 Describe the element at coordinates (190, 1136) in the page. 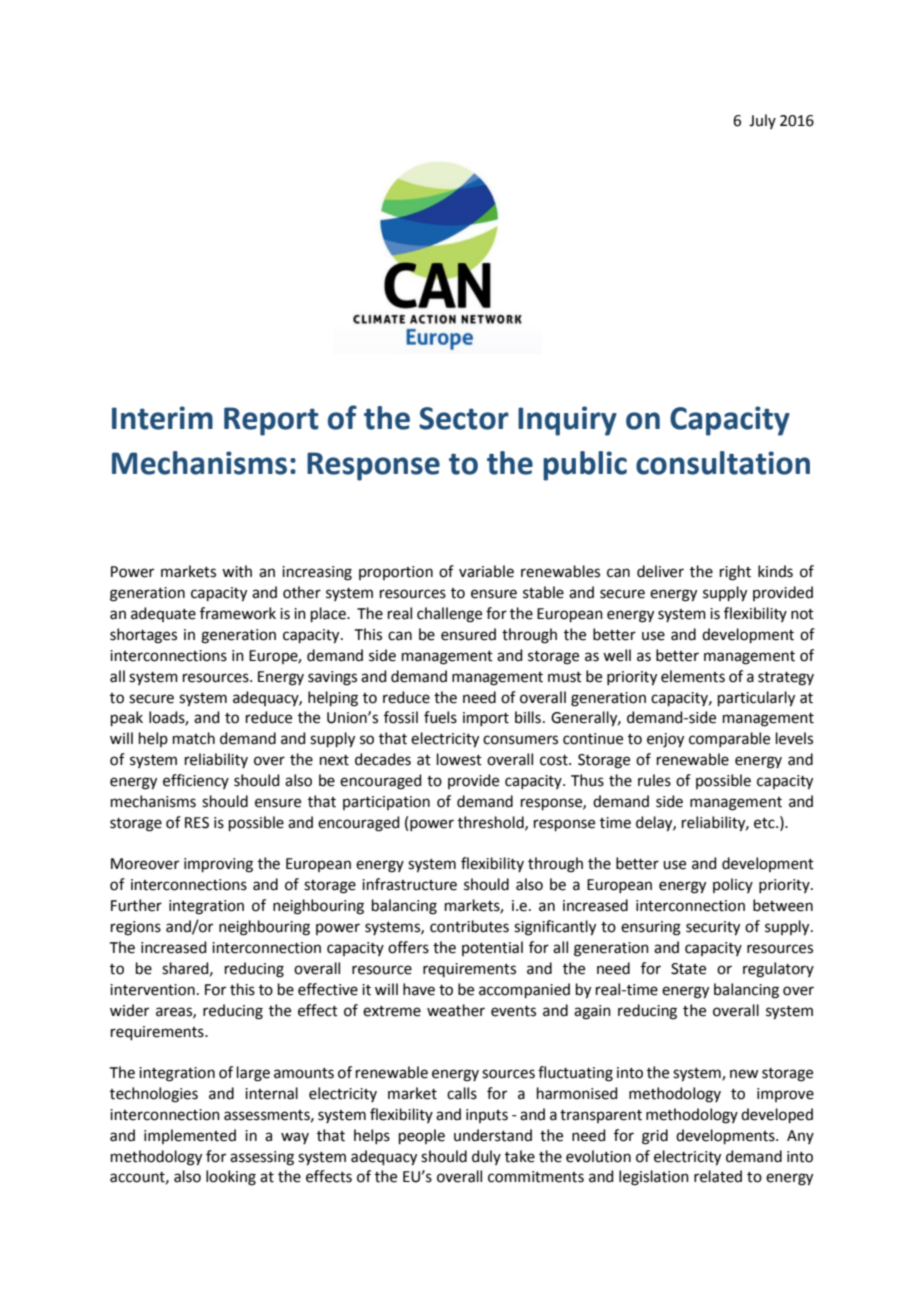

I see `implemented` at that location.
